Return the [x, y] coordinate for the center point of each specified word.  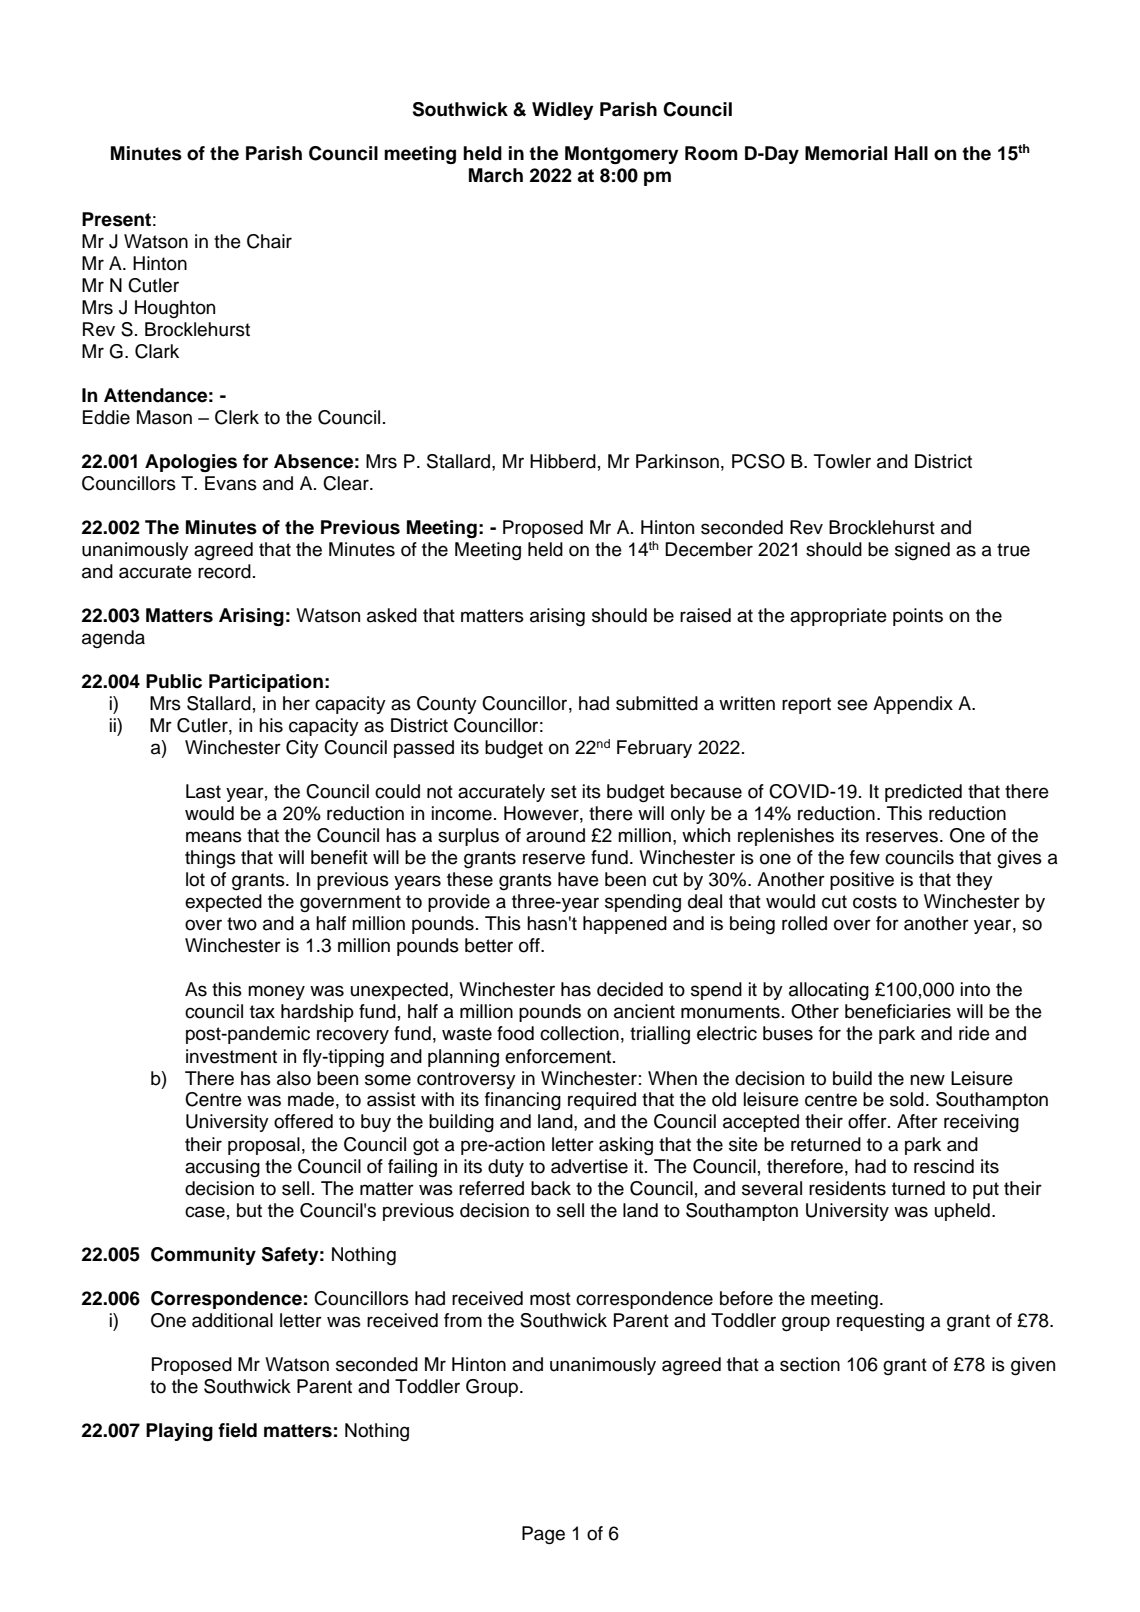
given [1033, 1366]
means [214, 837]
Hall [911, 153]
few [865, 857]
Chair [269, 241]
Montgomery [621, 155]
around [555, 835]
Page [543, 1535]
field [237, 1430]
